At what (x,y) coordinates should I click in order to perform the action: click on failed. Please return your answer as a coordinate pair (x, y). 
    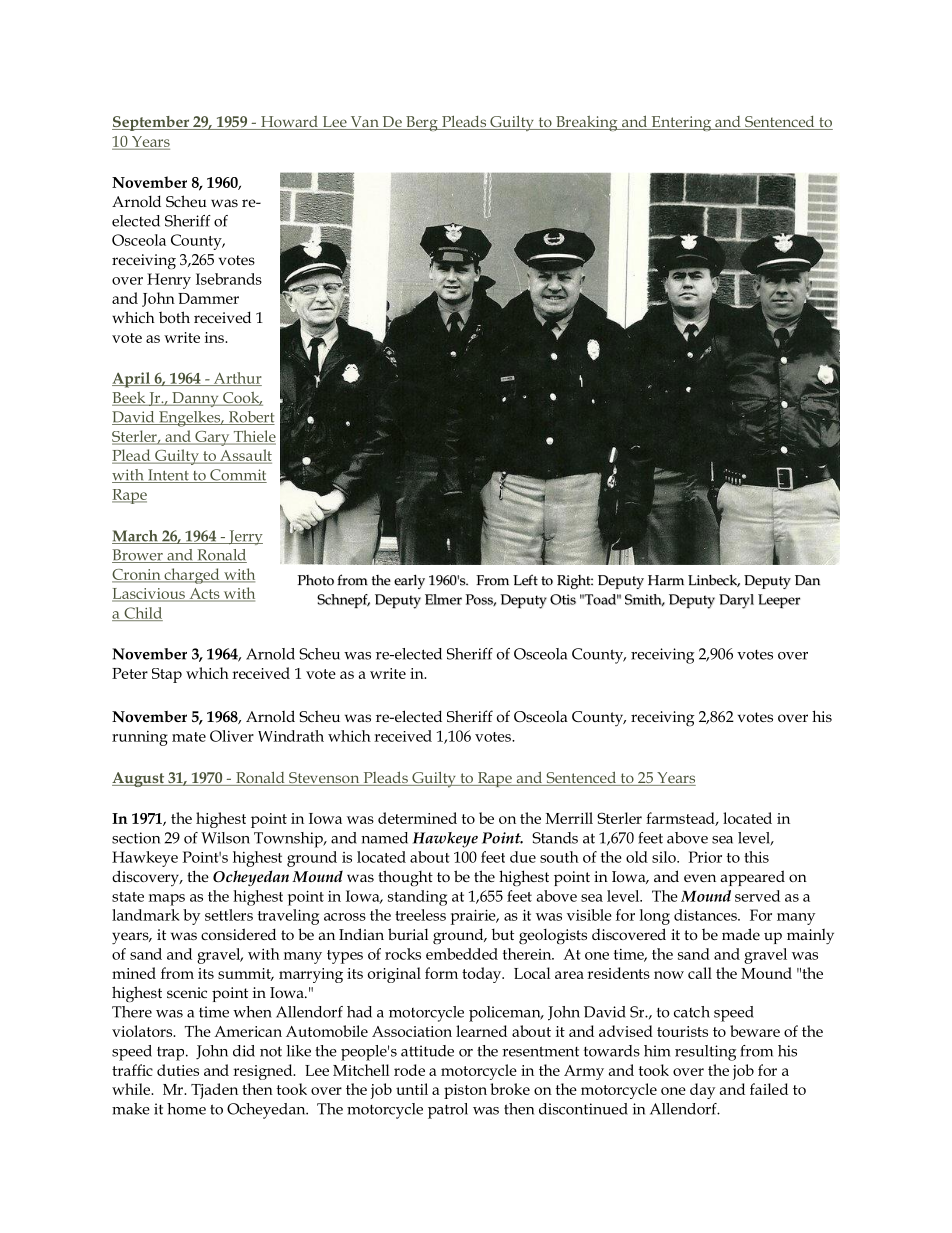
    Looking at the image, I should click on (769, 1089).
